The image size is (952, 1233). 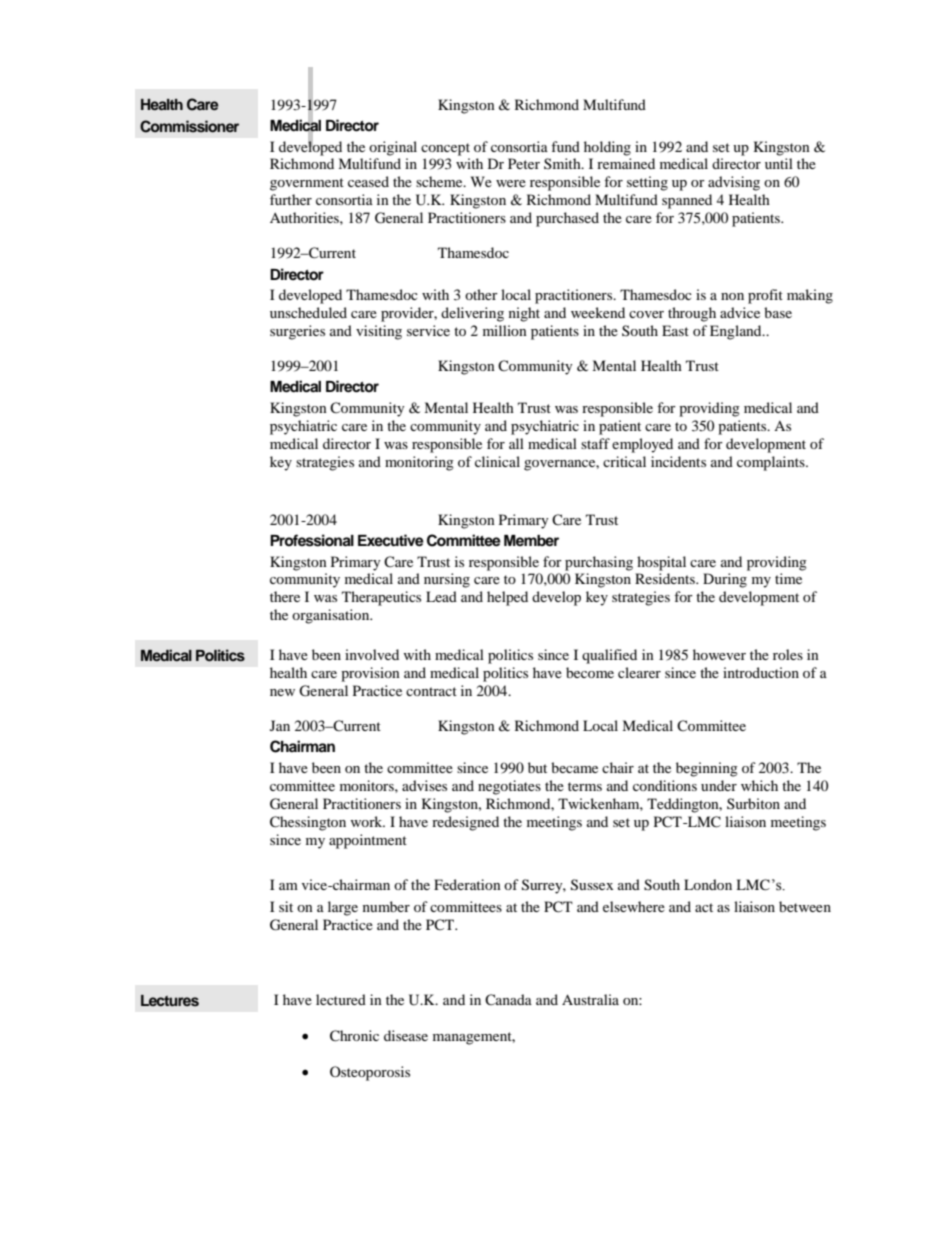 I want to click on advising, so click(x=734, y=183).
